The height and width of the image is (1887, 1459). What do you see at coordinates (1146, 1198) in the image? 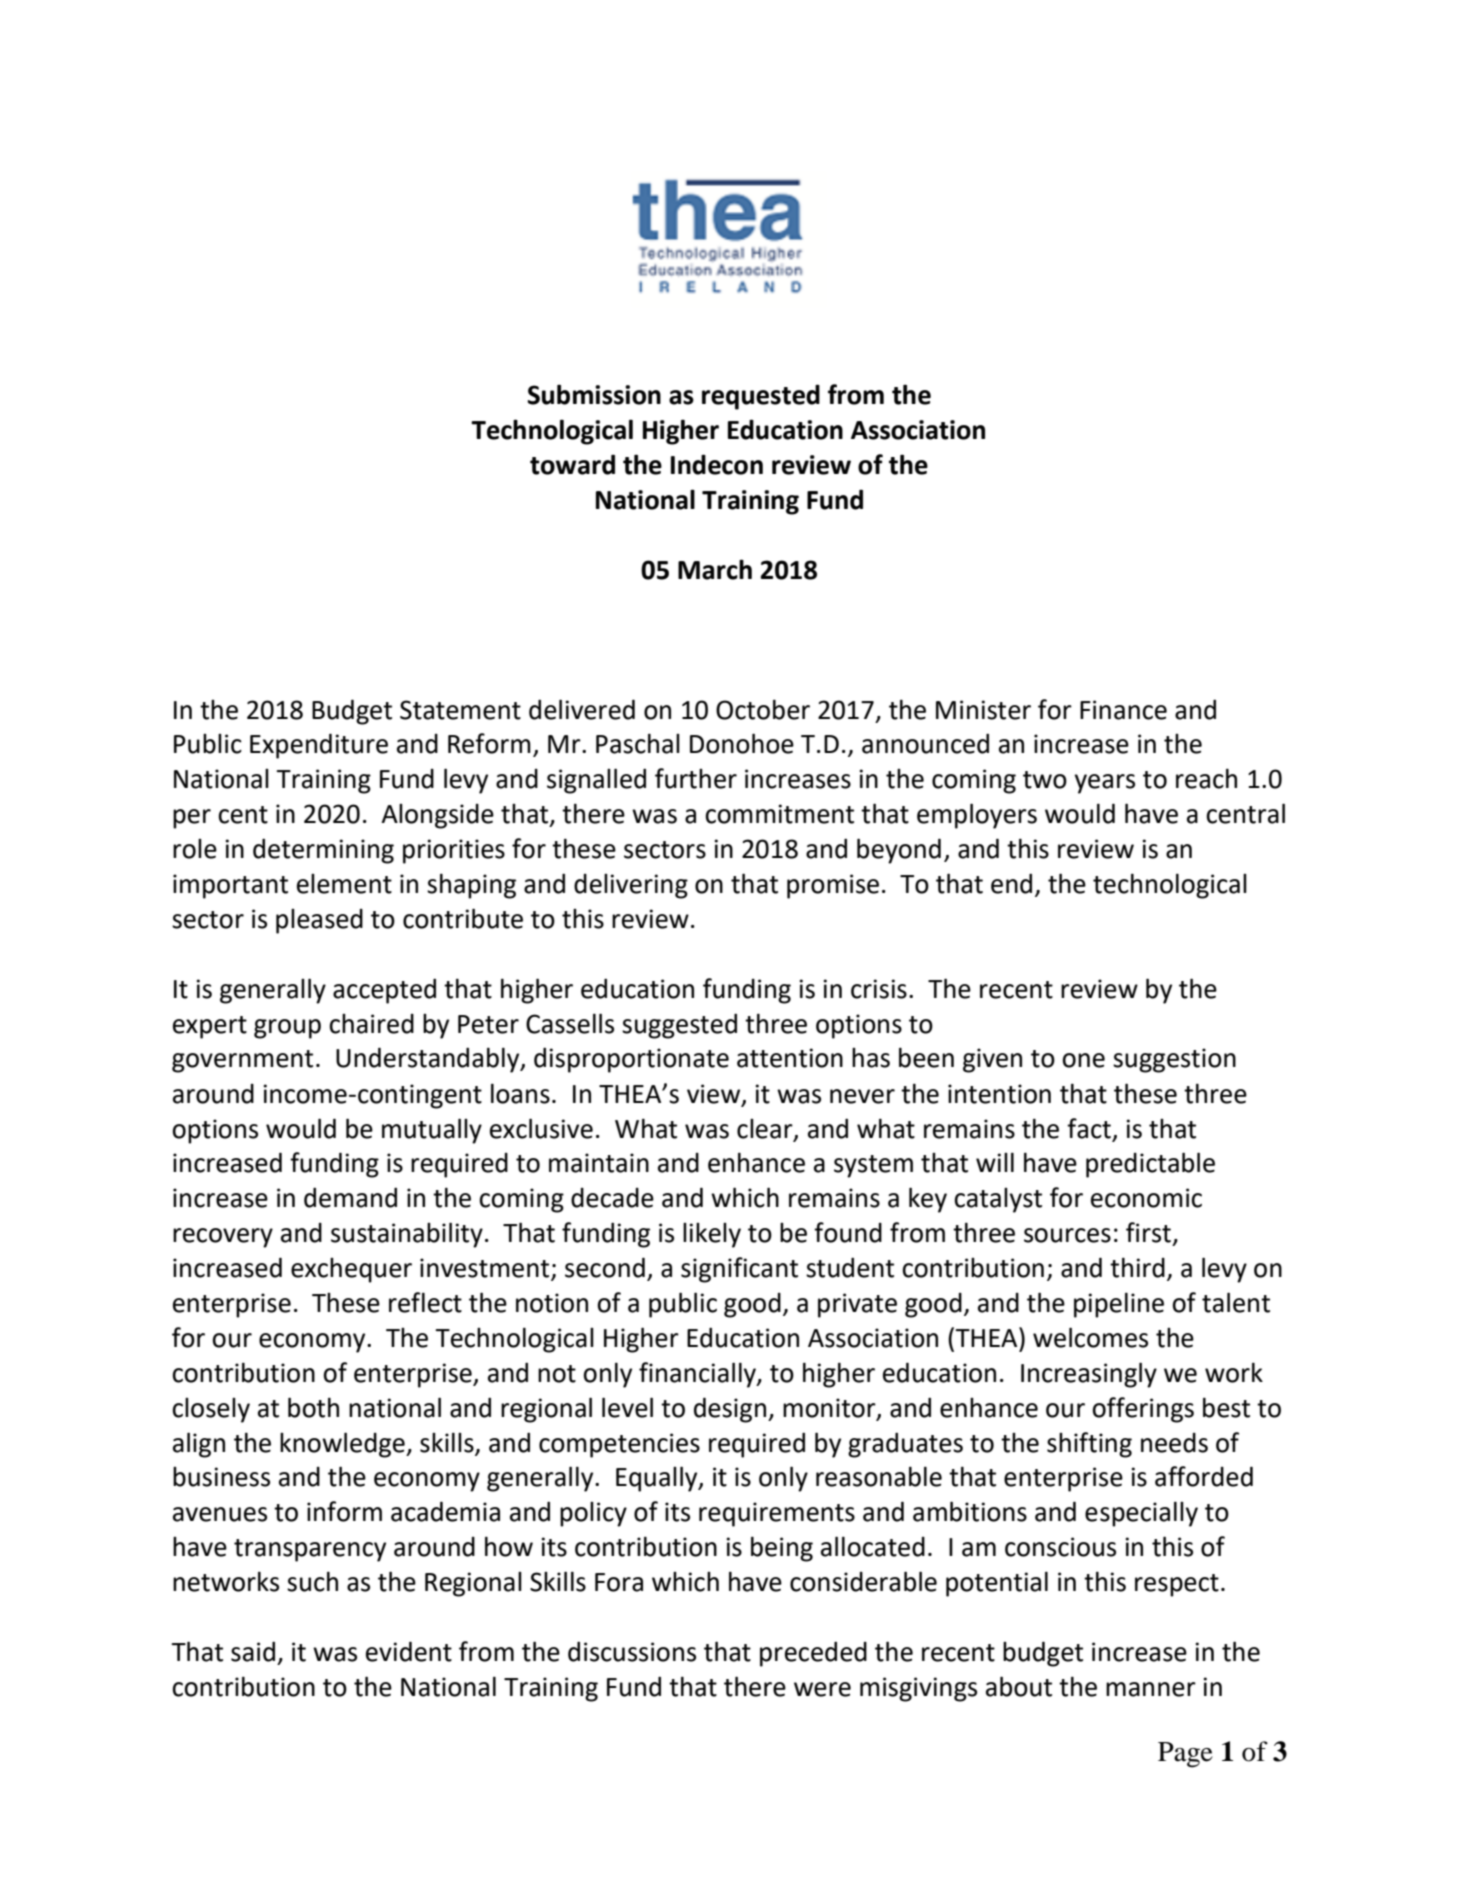
I see `economic` at bounding box center [1146, 1198].
